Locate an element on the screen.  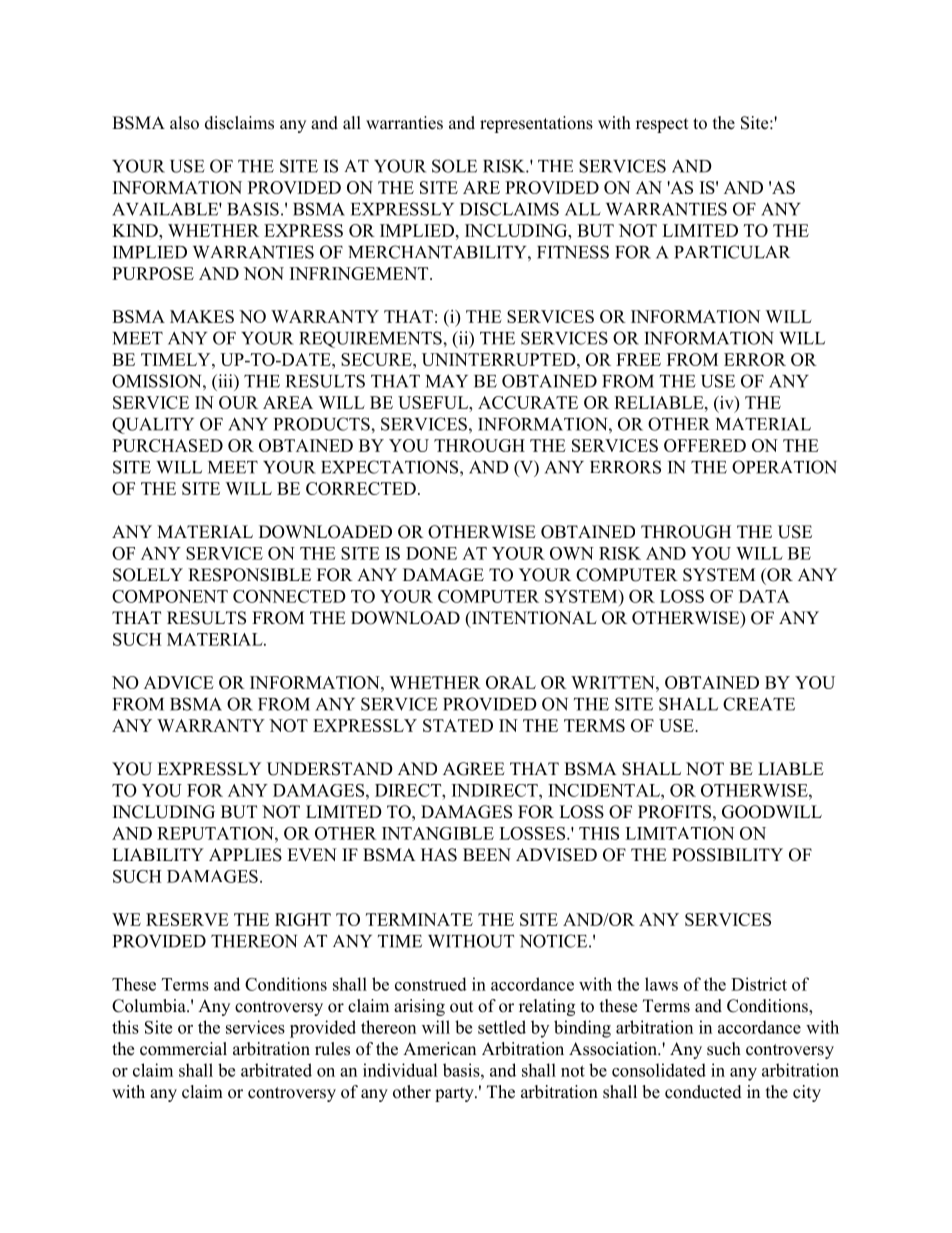
AGREE is located at coordinates (474, 769).
